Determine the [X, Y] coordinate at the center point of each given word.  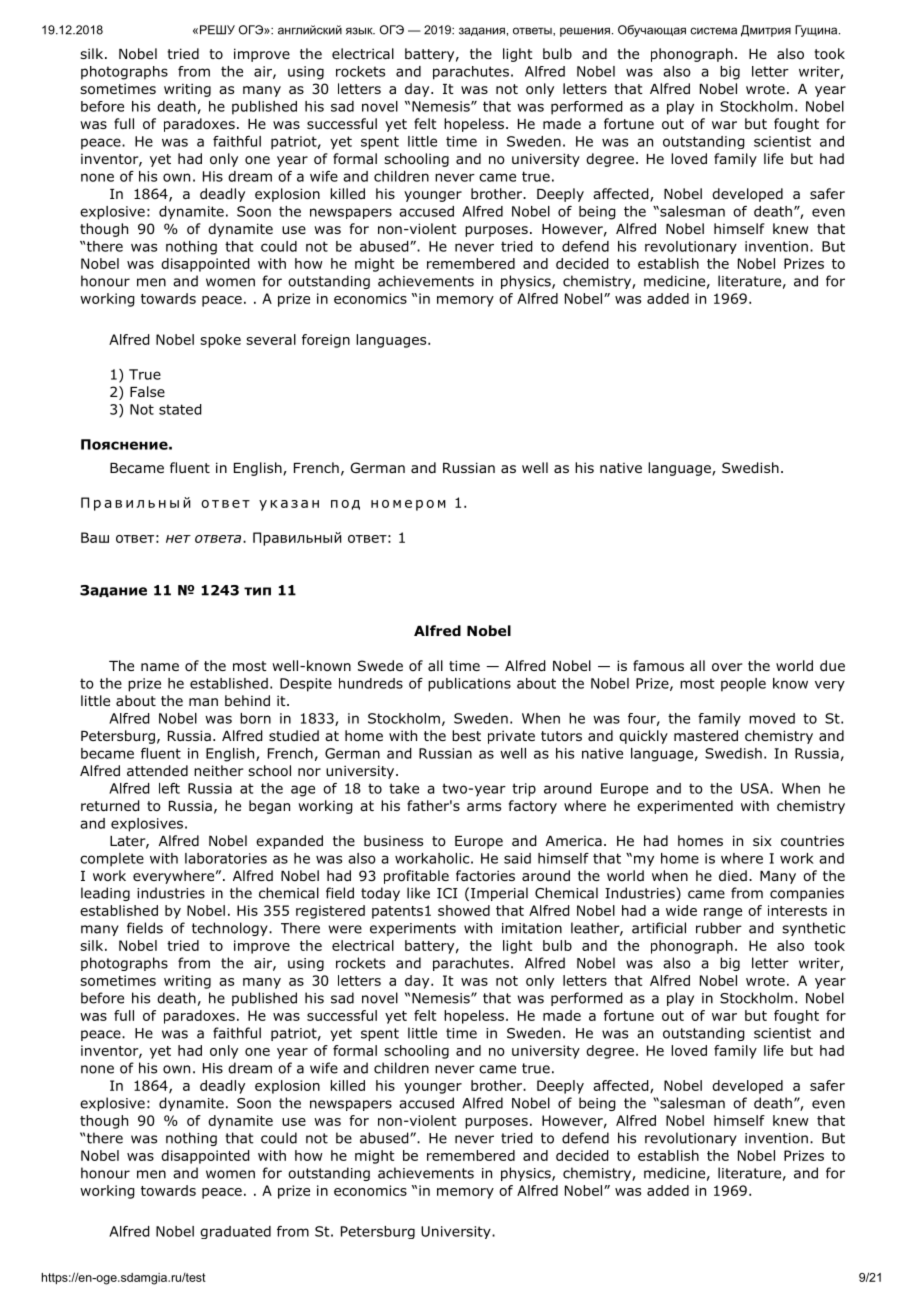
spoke [220, 341]
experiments [413, 929]
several [271, 339]
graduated [235, 1232]
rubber [719, 928]
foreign [326, 341]
